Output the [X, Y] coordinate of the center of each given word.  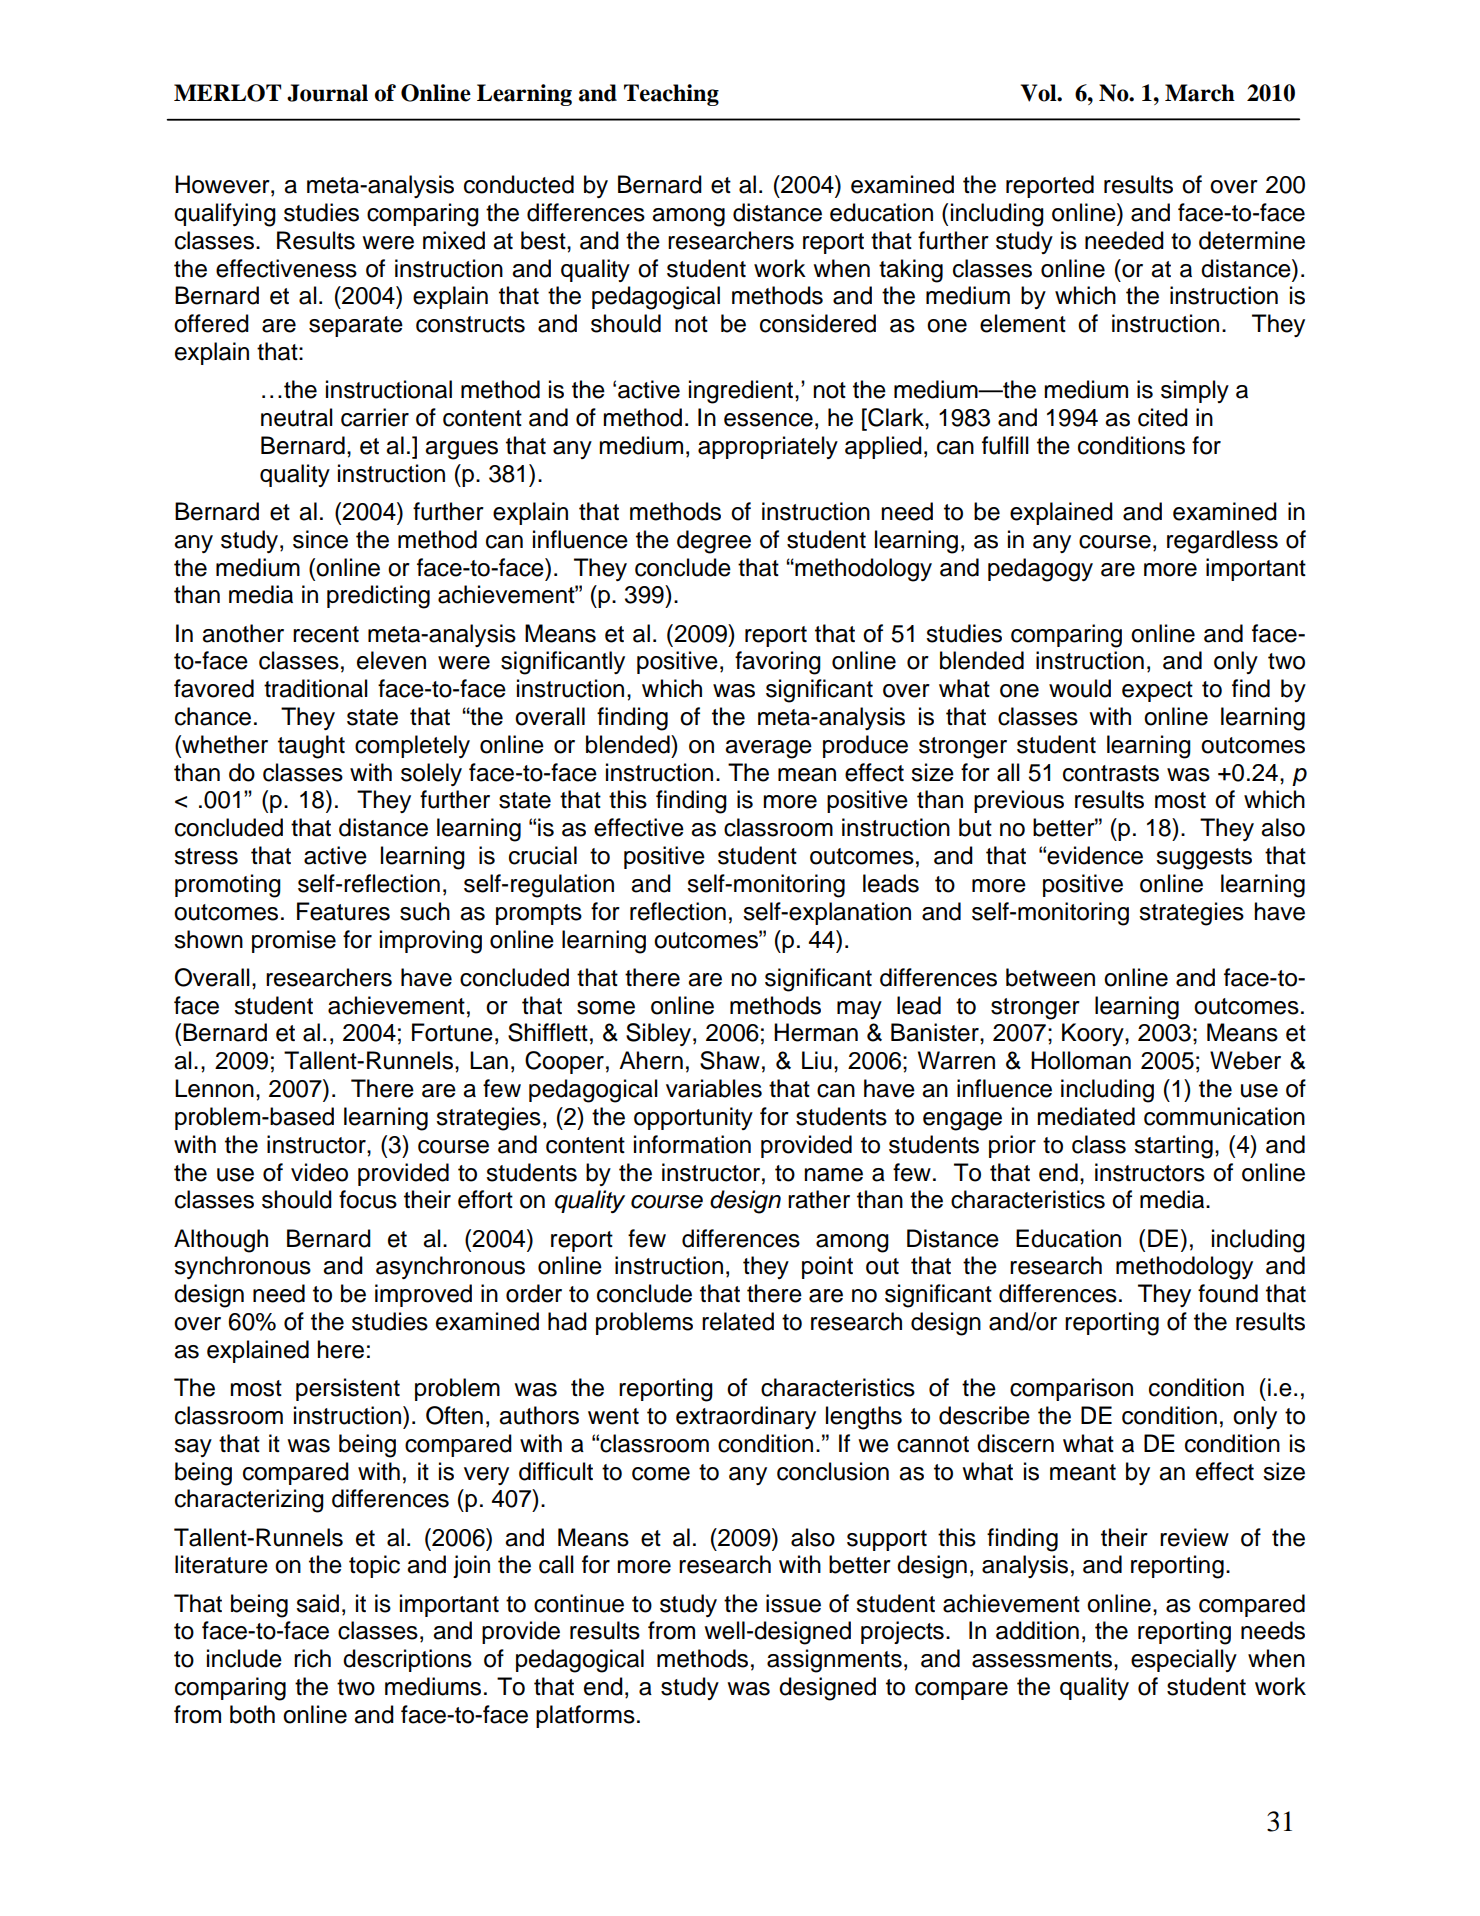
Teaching [671, 95]
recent [326, 634]
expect [1157, 691]
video [319, 1172]
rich [312, 1658]
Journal [327, 93]
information [692, 1144]
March [1200, 93]
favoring [778, 663]
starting [1173, 1147]
